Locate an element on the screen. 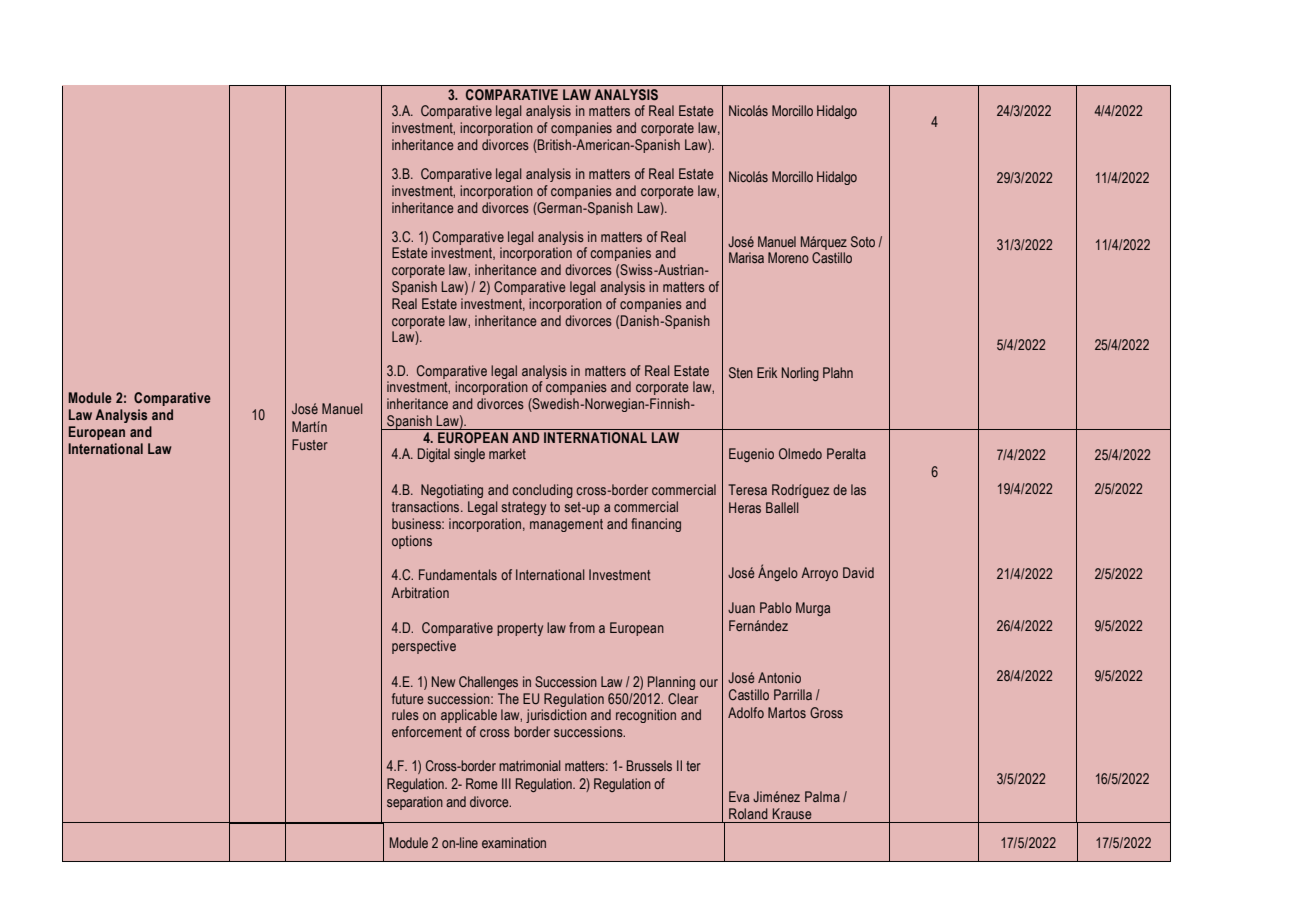 Image resolution: width=1308 pixels, height=924 pixels. Sten is located at coordinates (741, 372).
